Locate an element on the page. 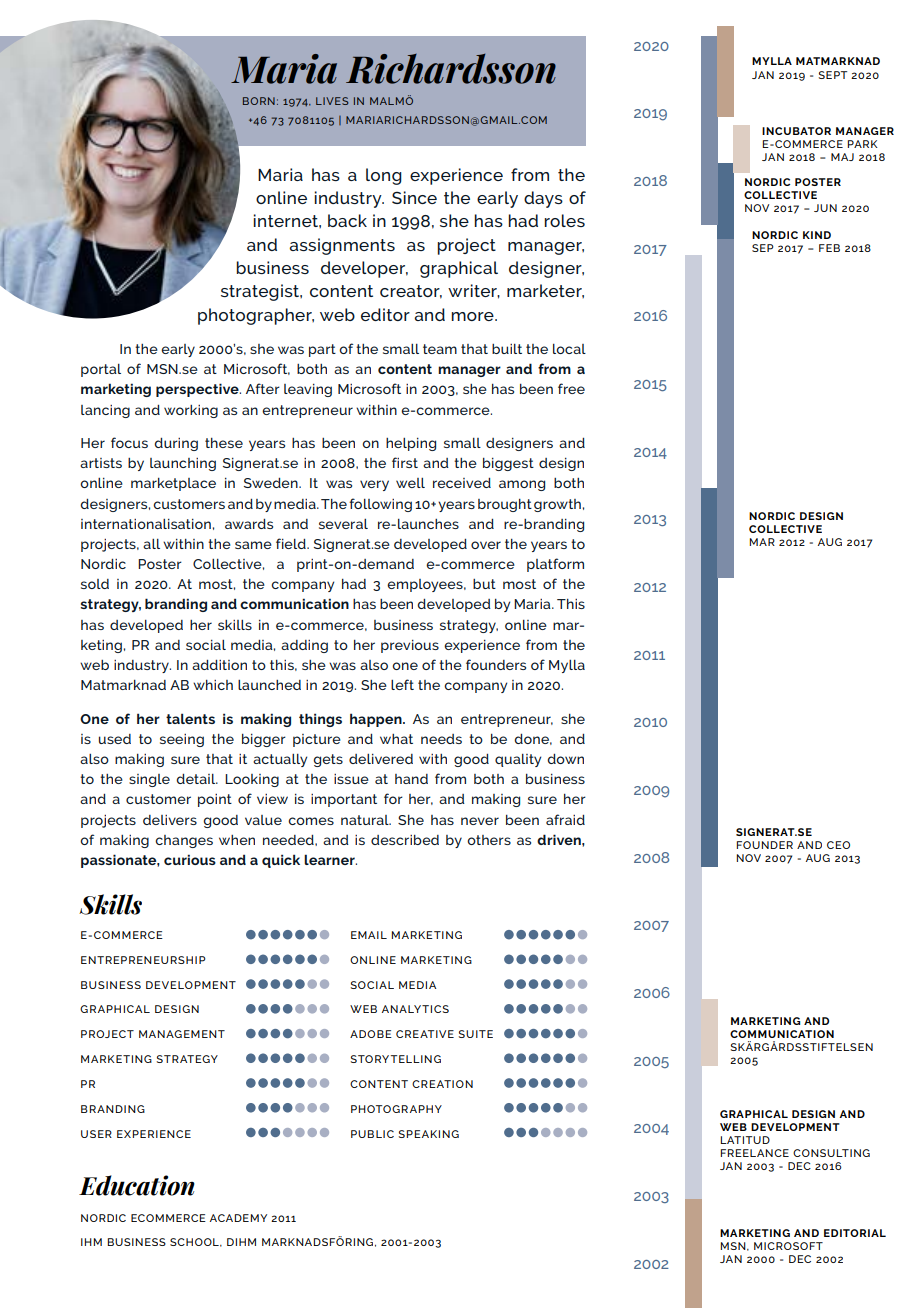 The image size is (924, 1308). previous is located at coordinates (410, 646).
